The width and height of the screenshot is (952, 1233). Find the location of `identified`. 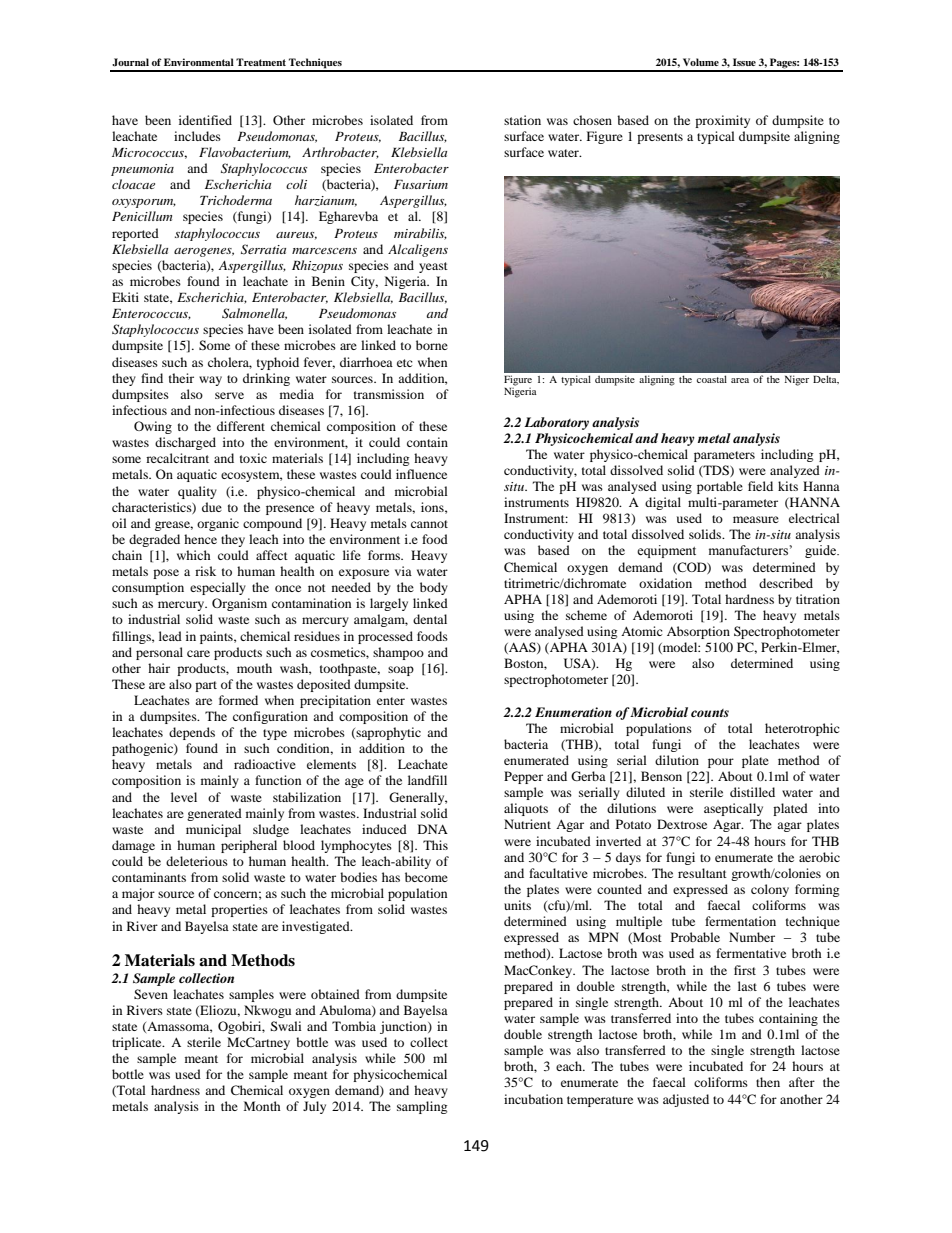

identified is located at coordinates (205, 120).
